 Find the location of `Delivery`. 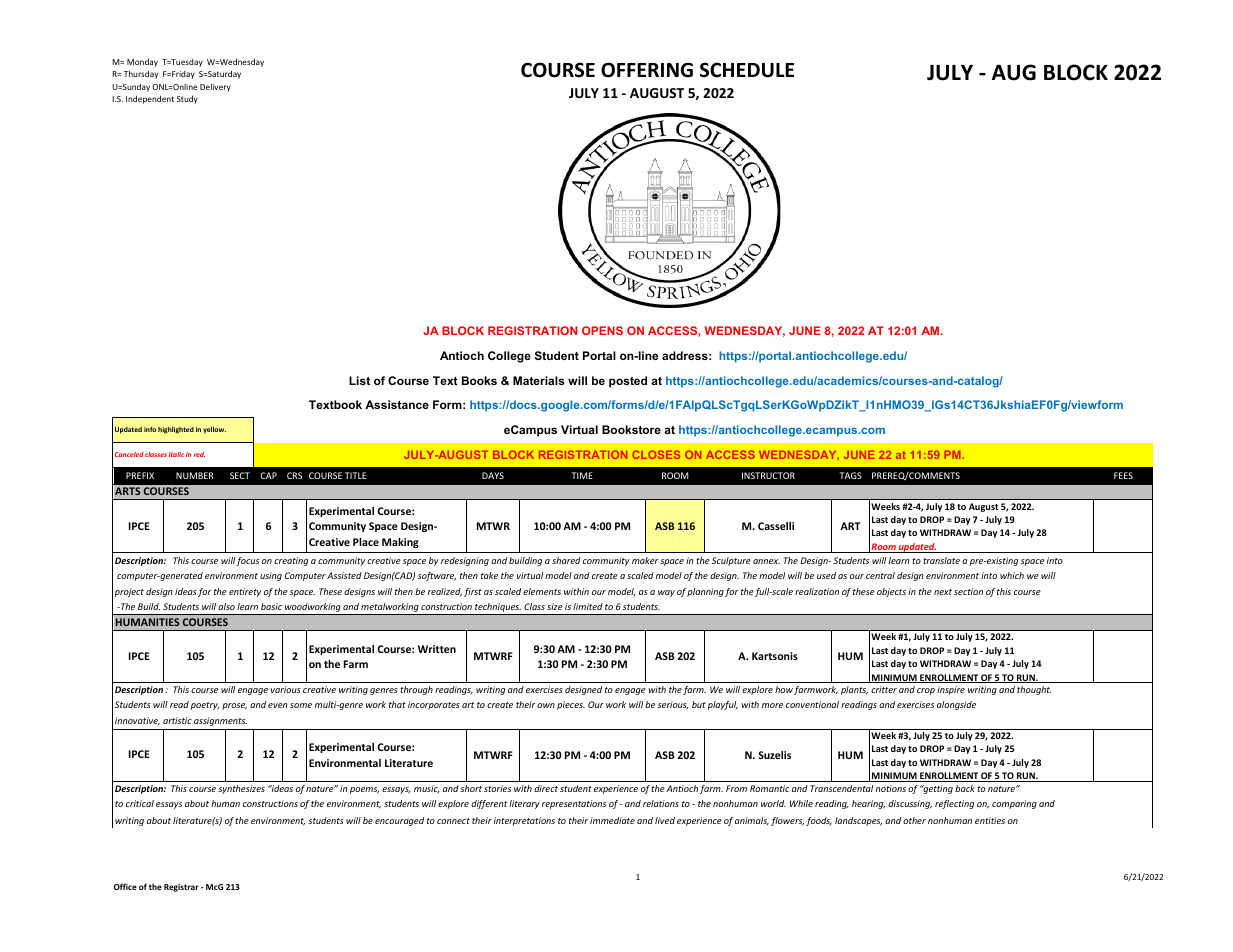

Delivery is located at coordinates (215, 87).
